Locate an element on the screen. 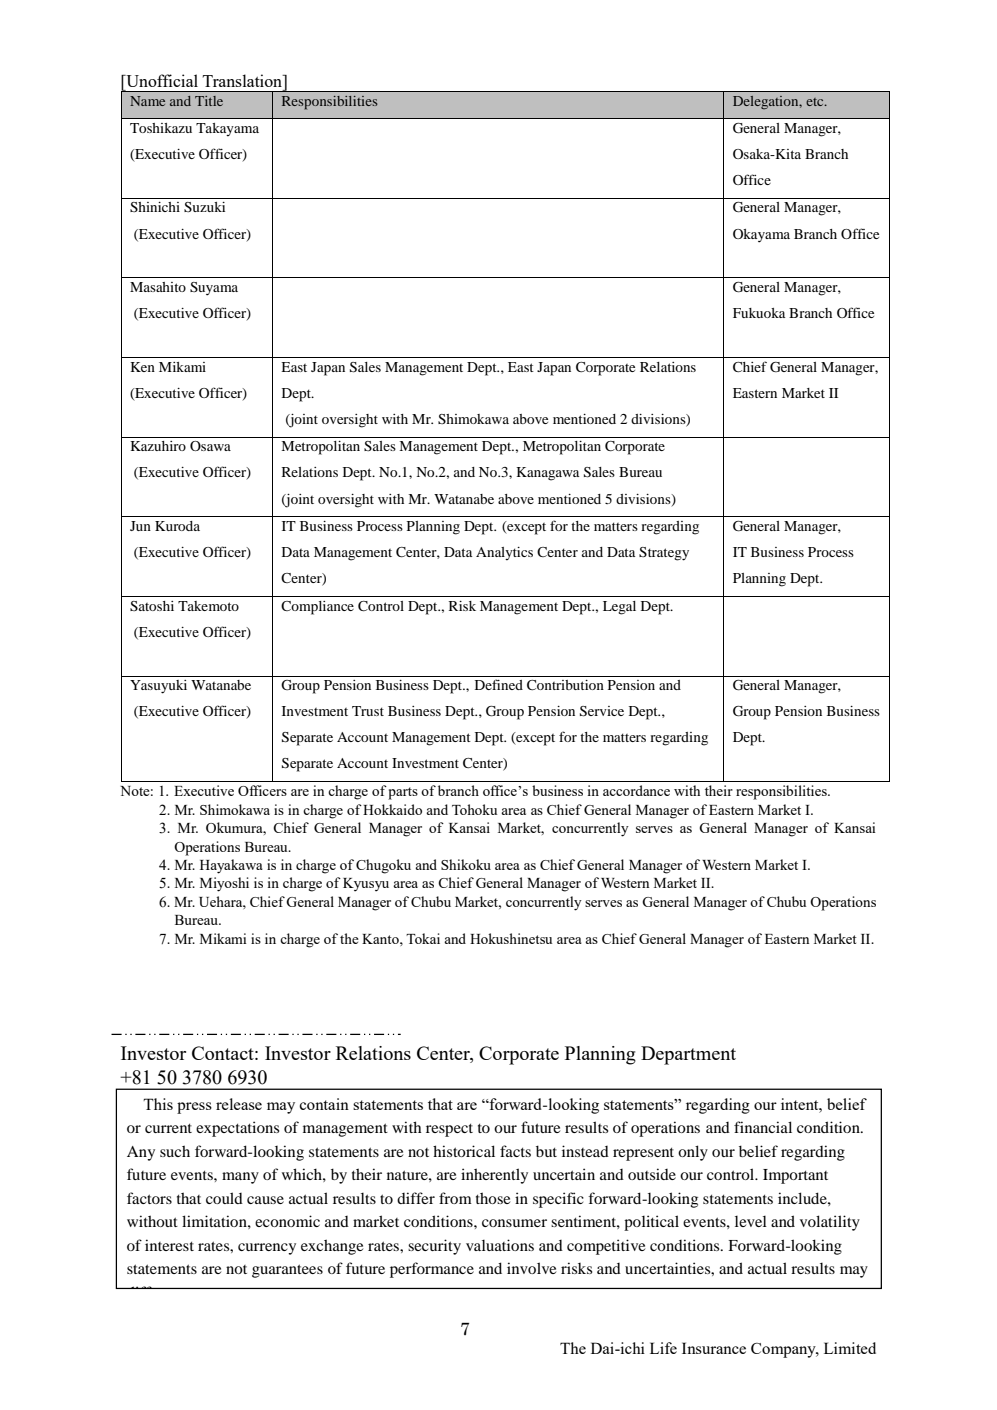 This screenshot has height=1410, width=997. Kuroda is located at coordinates (177, 526).
